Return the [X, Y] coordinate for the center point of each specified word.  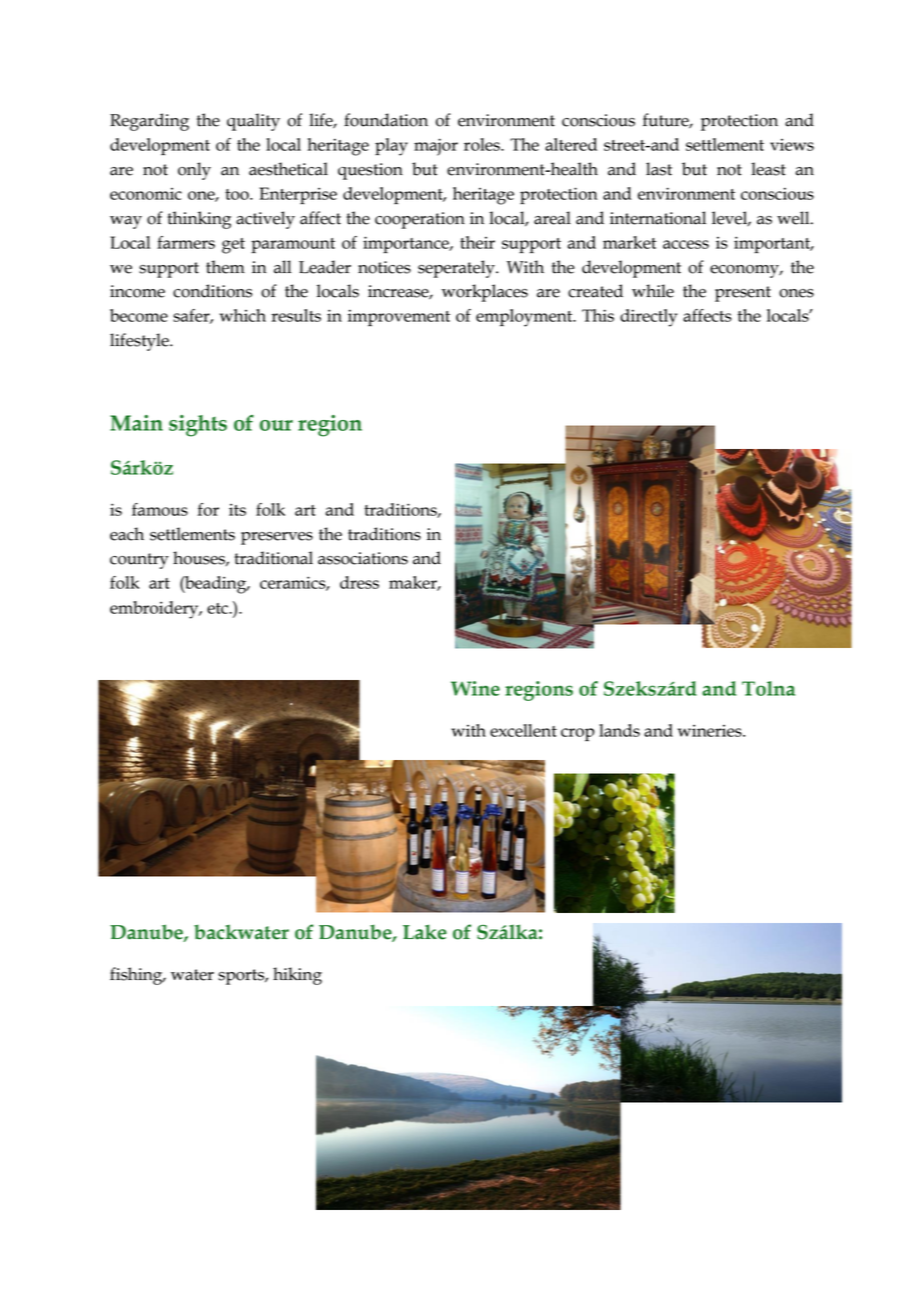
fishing [137, 976]
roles [483, 144]
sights [198, 426]
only [194, 171]
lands [619, 730]
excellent [523, 730]
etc [218, 608]
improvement [399, 317]
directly [648, 318]
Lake [425, 932]
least [768, 169]
